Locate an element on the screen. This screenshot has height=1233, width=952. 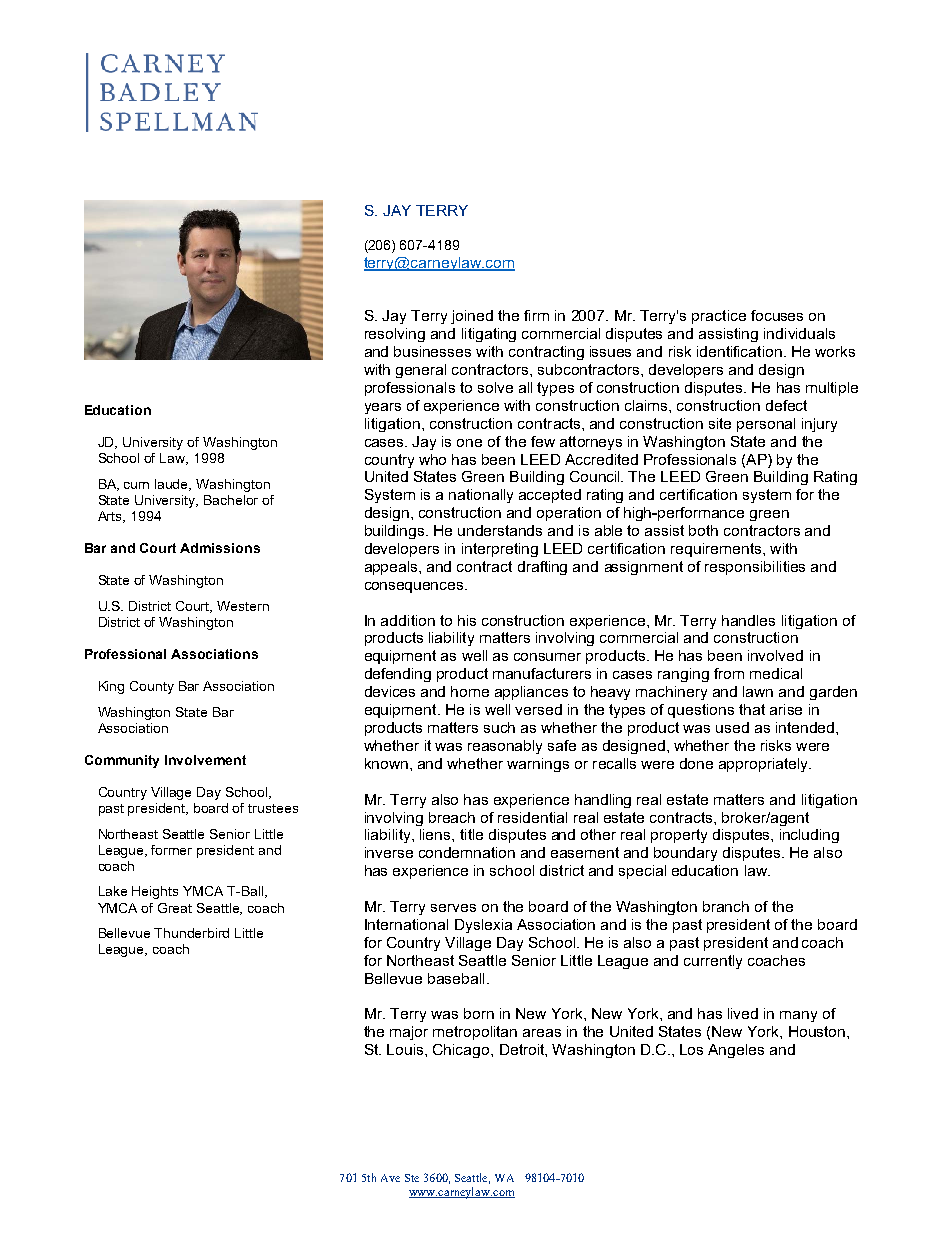
identification is located at coordinates (739, 351).
